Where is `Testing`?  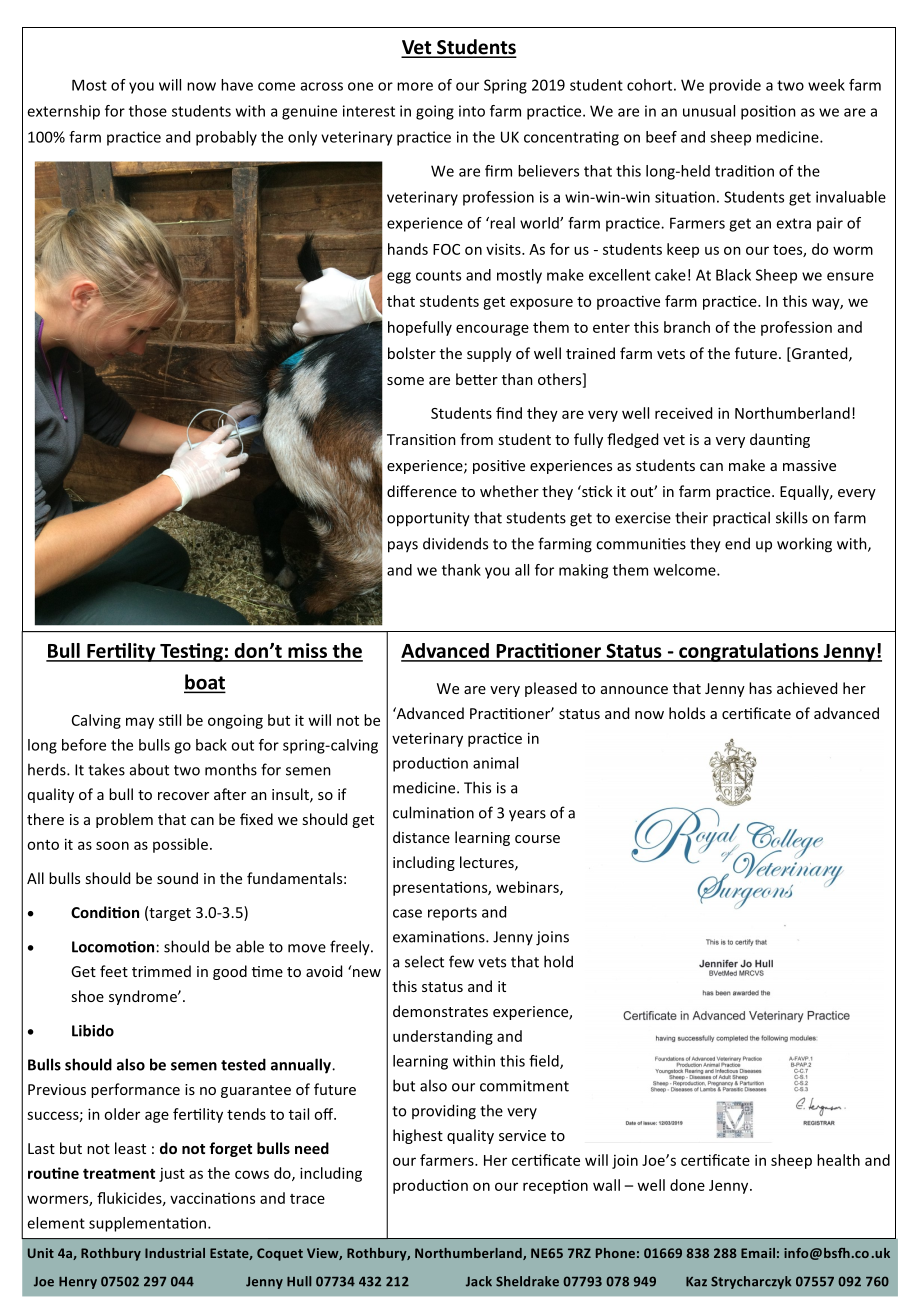
Testing is located at coordinates (191, 652).
